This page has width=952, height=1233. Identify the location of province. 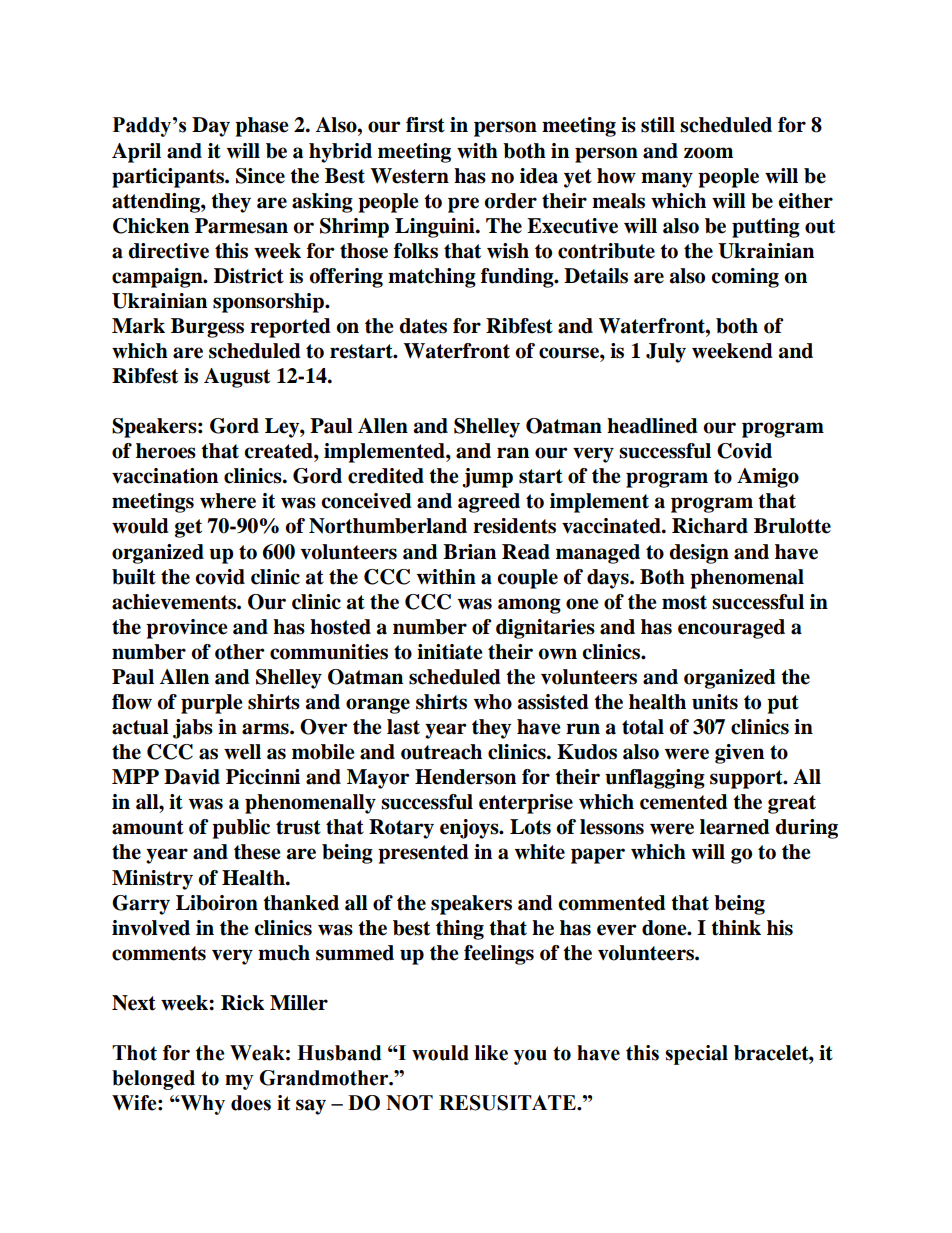
(187, 629).
